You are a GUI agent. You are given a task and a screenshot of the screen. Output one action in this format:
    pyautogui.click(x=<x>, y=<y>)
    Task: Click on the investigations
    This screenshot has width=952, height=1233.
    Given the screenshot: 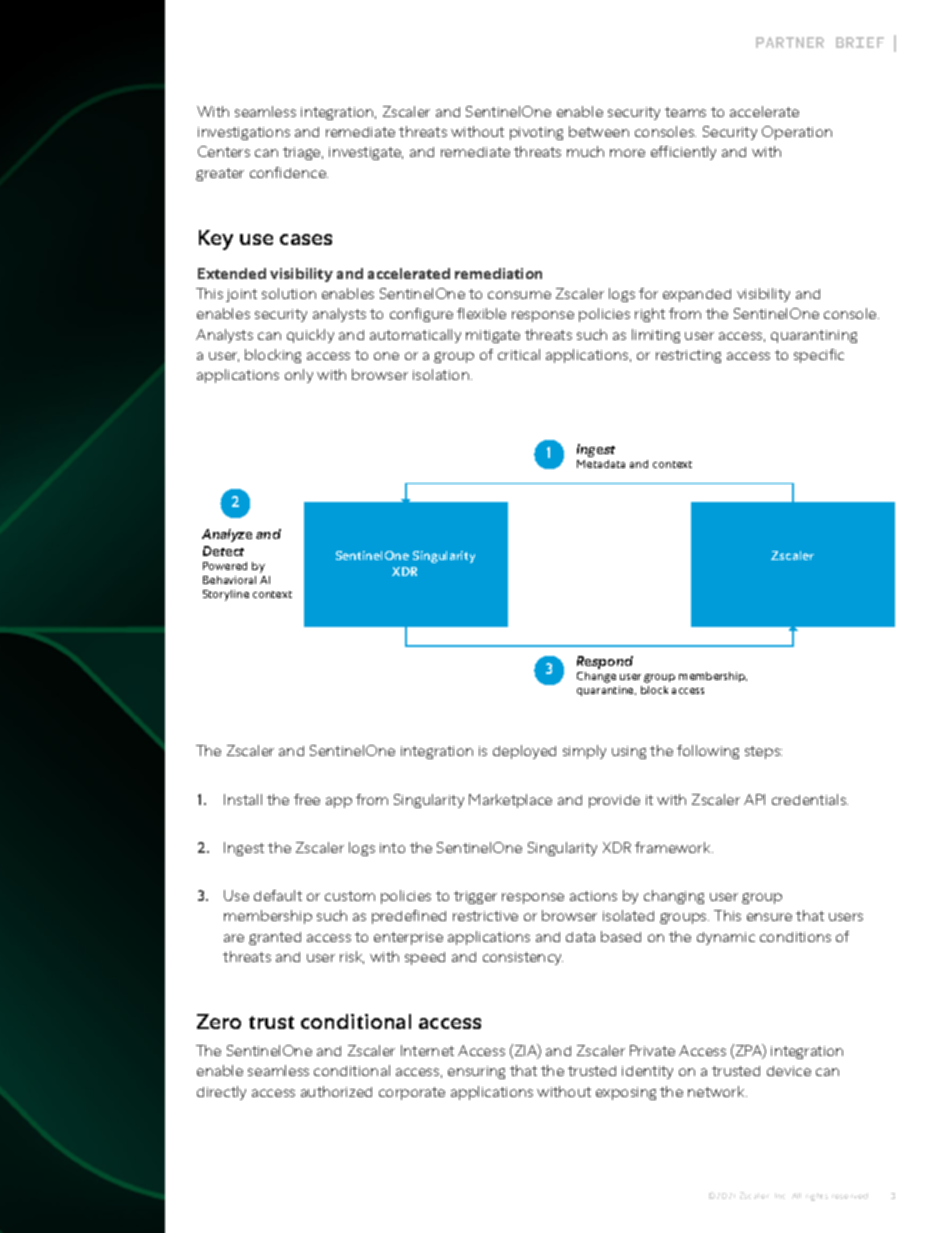 What is the action you would take?
    pyautogui.click(x=244, y=133)
